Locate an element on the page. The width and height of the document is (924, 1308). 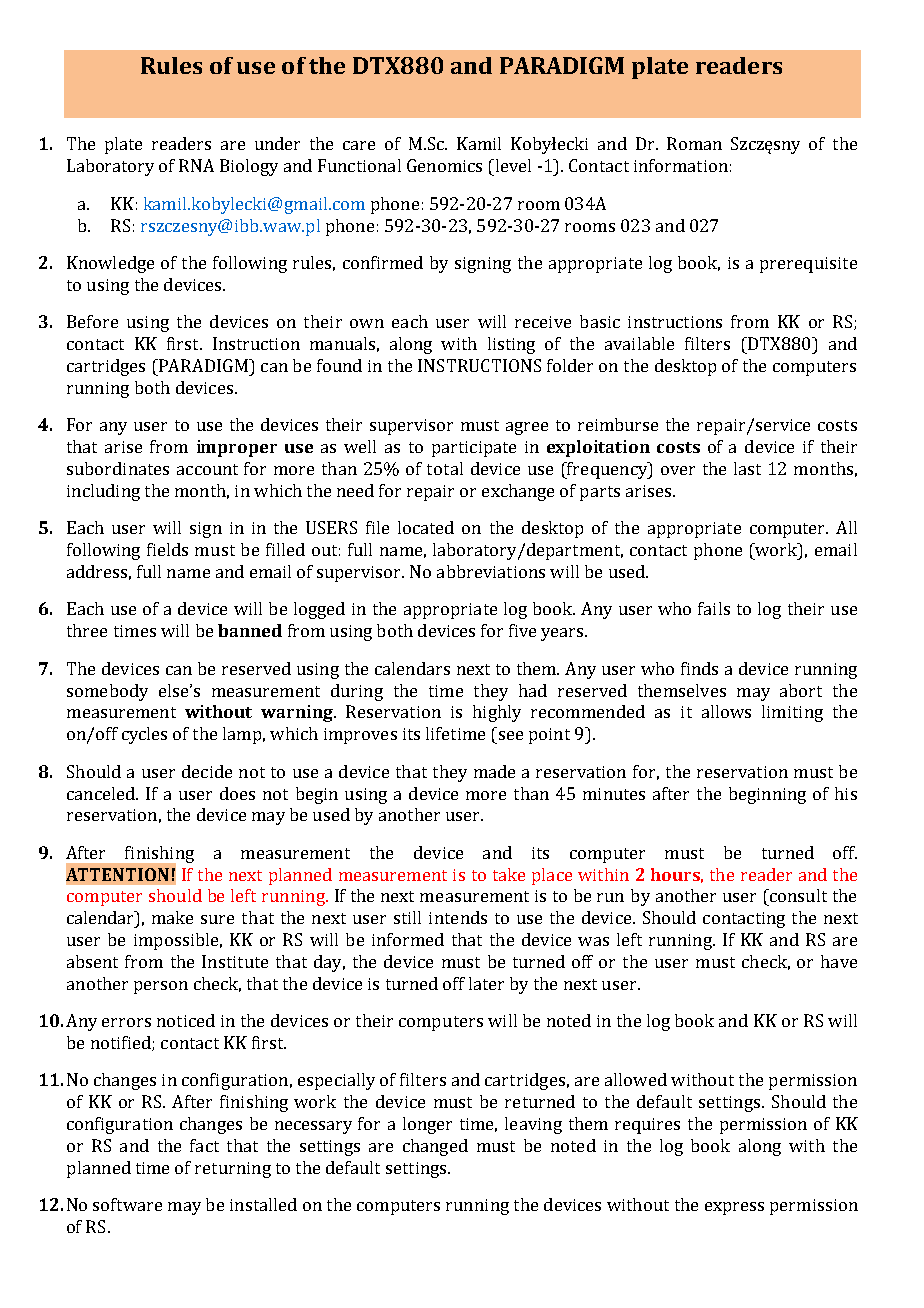
Genomics is located at coordinates (444, 165).
